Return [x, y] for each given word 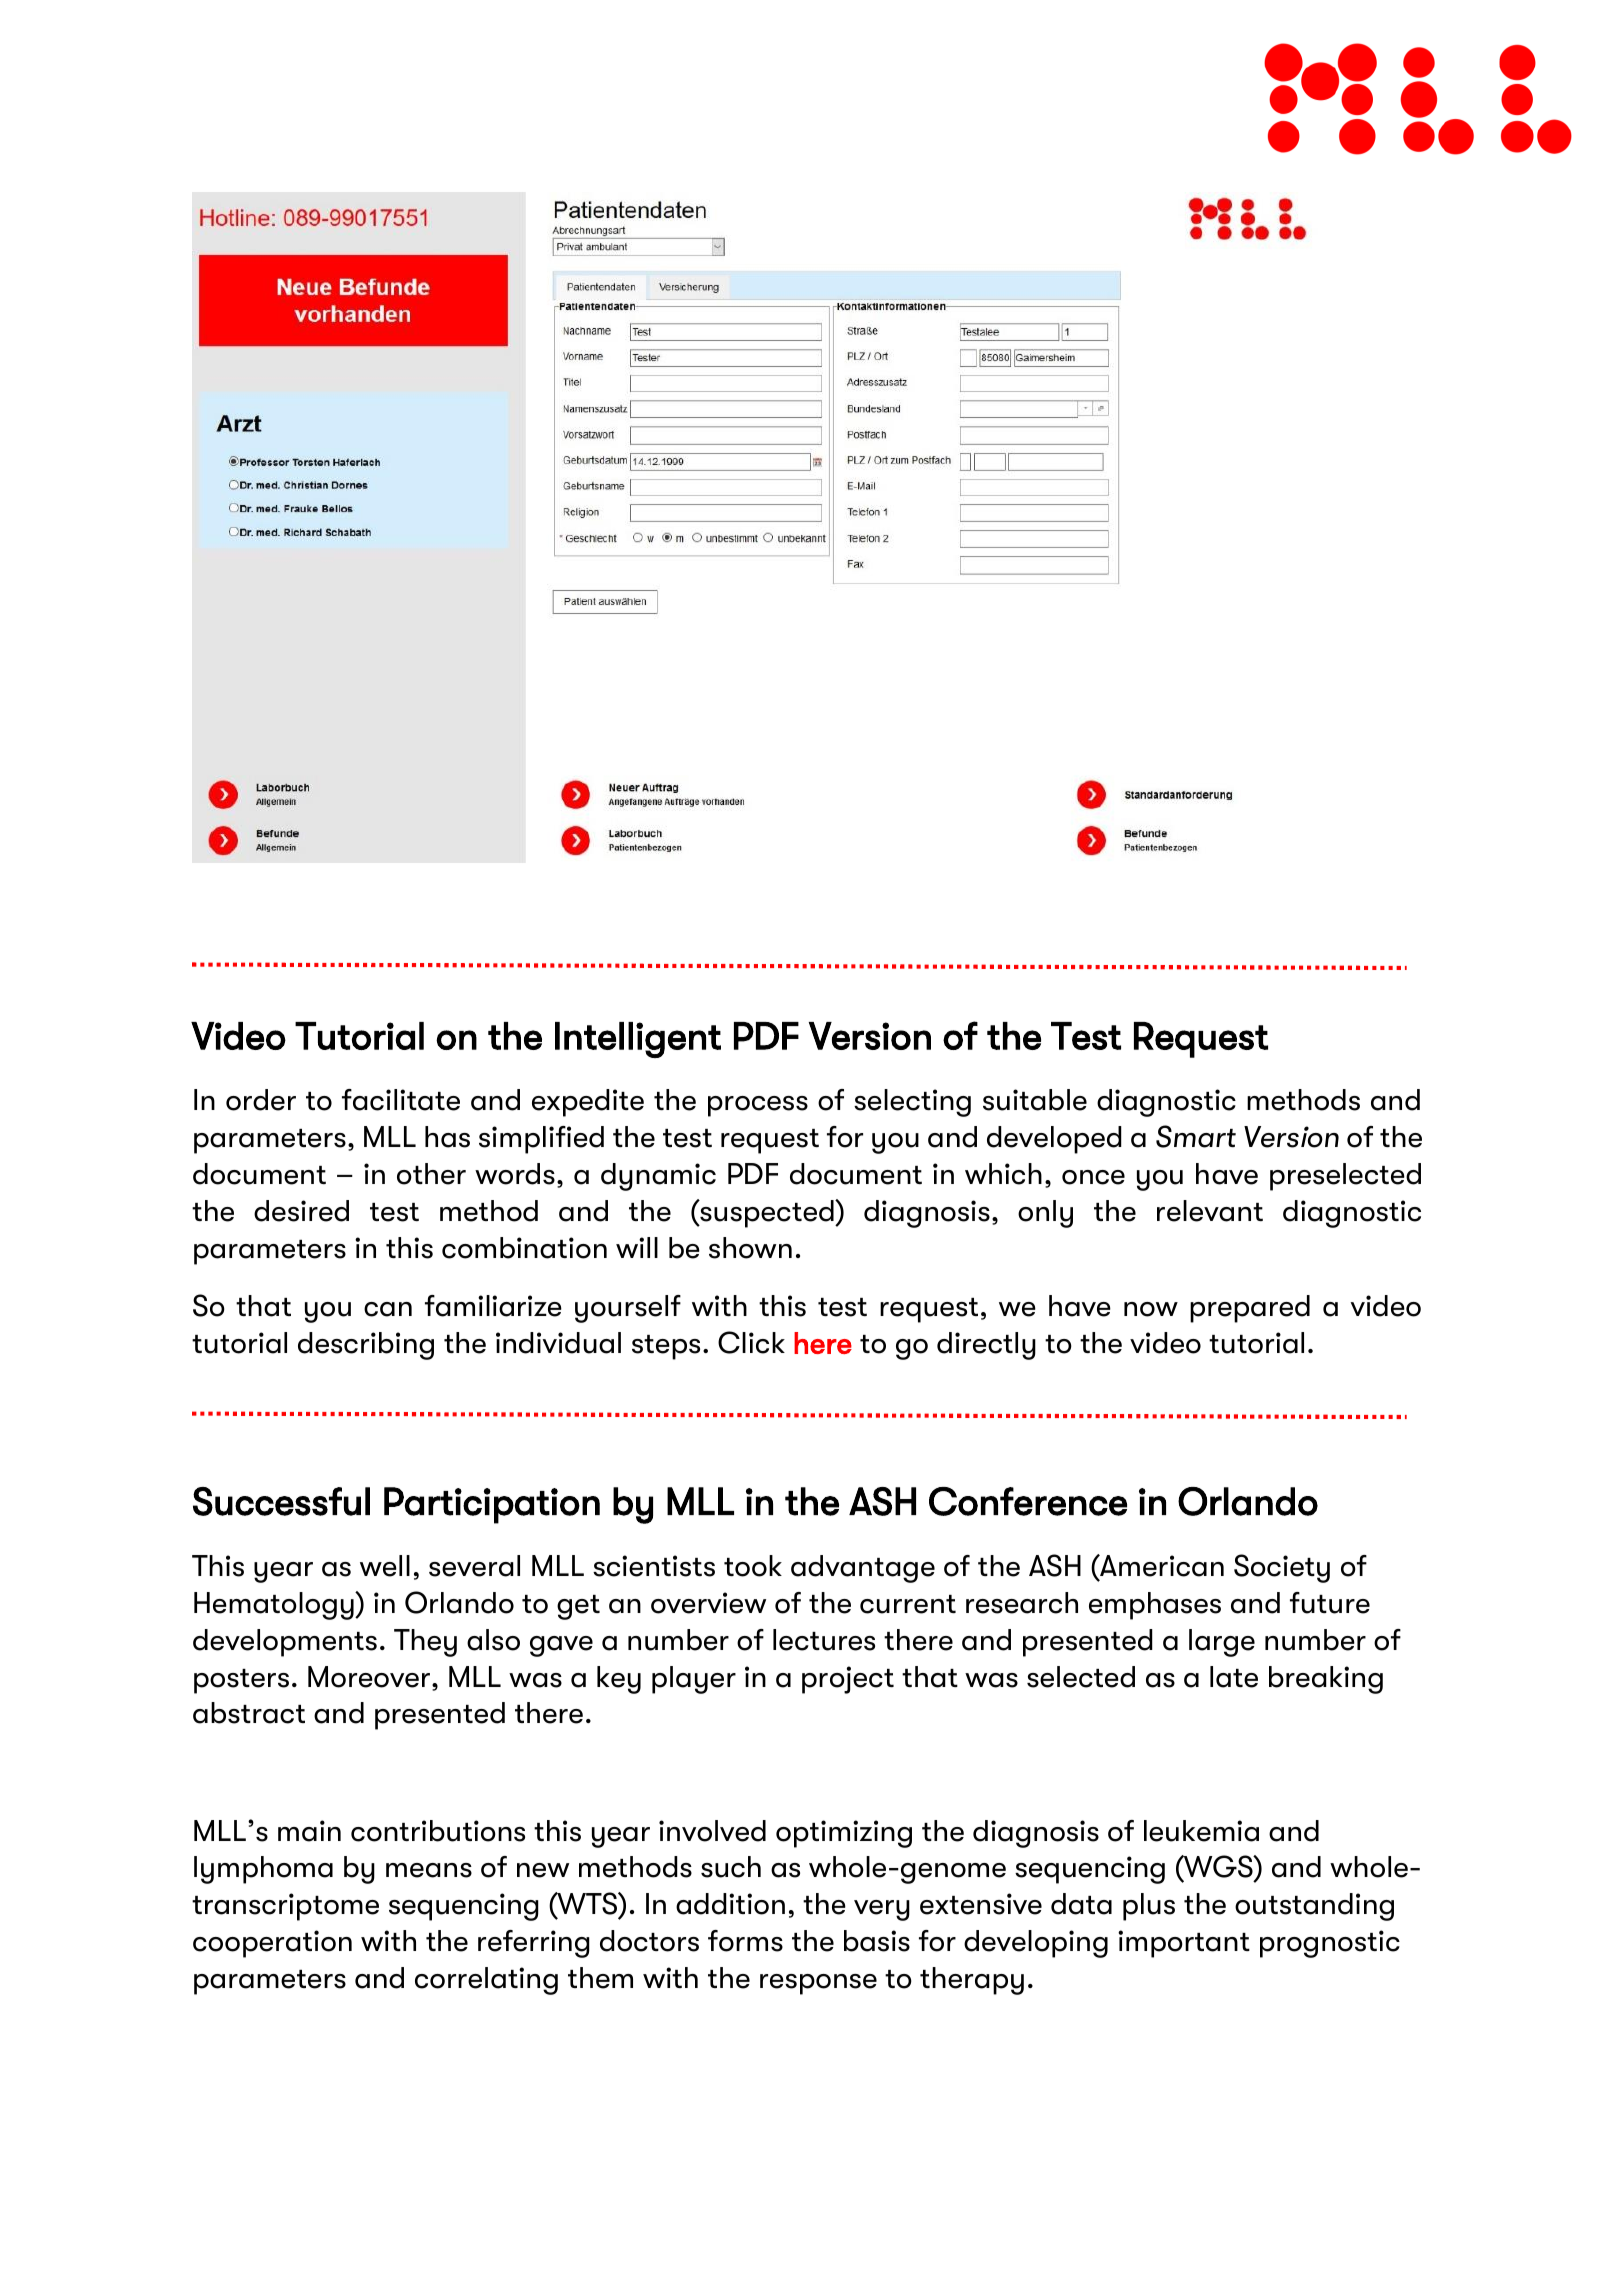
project [848, 1680]
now [1151, 1309]
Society [1282, 1568]
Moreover [370, 1678]
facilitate [401, 1100]
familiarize [493, 1306]
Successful [281, 1501]
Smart [1196, 1136]
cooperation [272, 1944]
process [758, 1106]
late [1234, 1677]
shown [750, 1248]
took [753, 1566]
